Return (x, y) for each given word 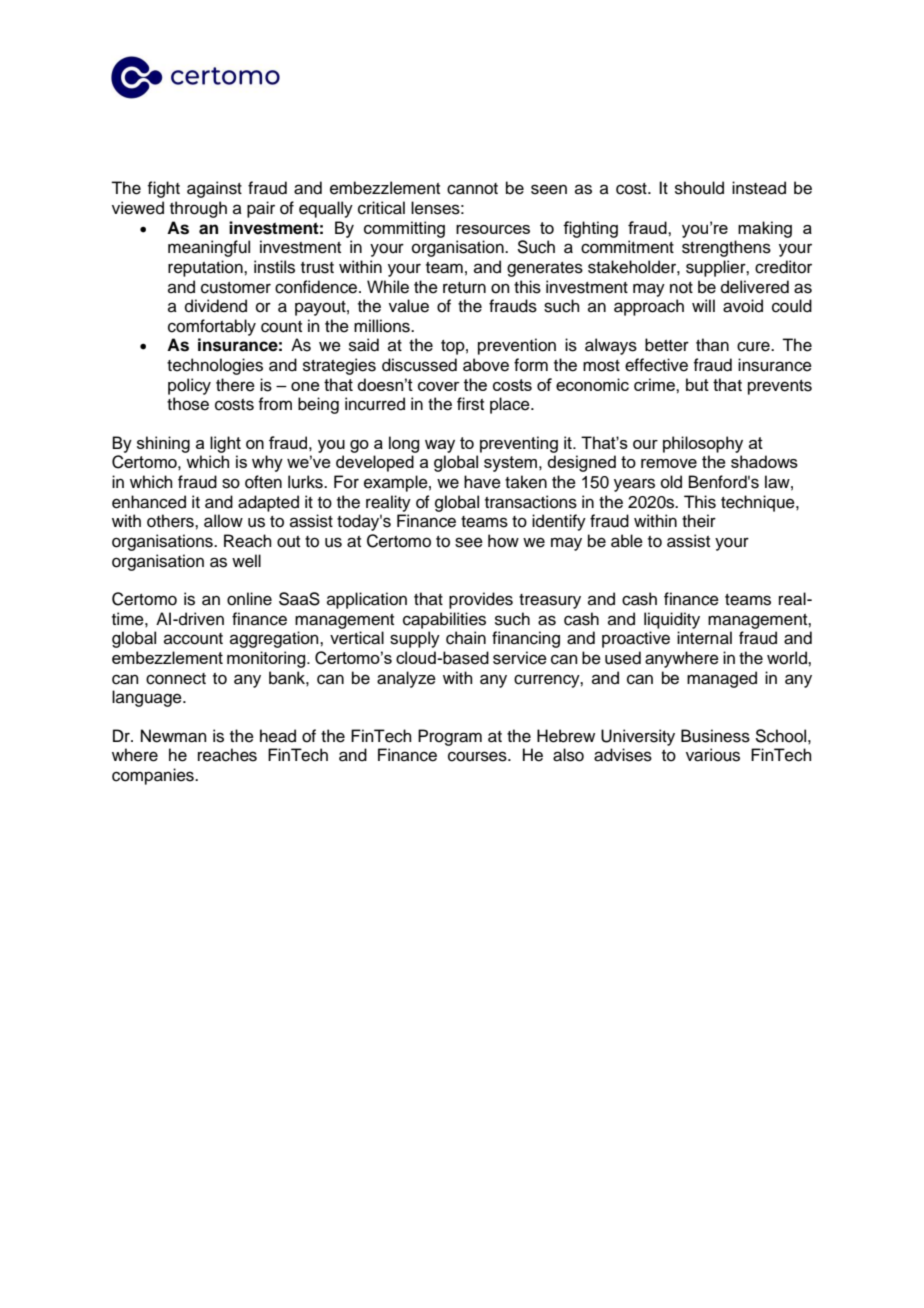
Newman (174, 736)
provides (481, 600)
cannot (472, 189)
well (246, 561)
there (235, 385)
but (697, 384)
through (198, 209)
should (699, 188)
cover (439, 386)
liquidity (672, 620)
